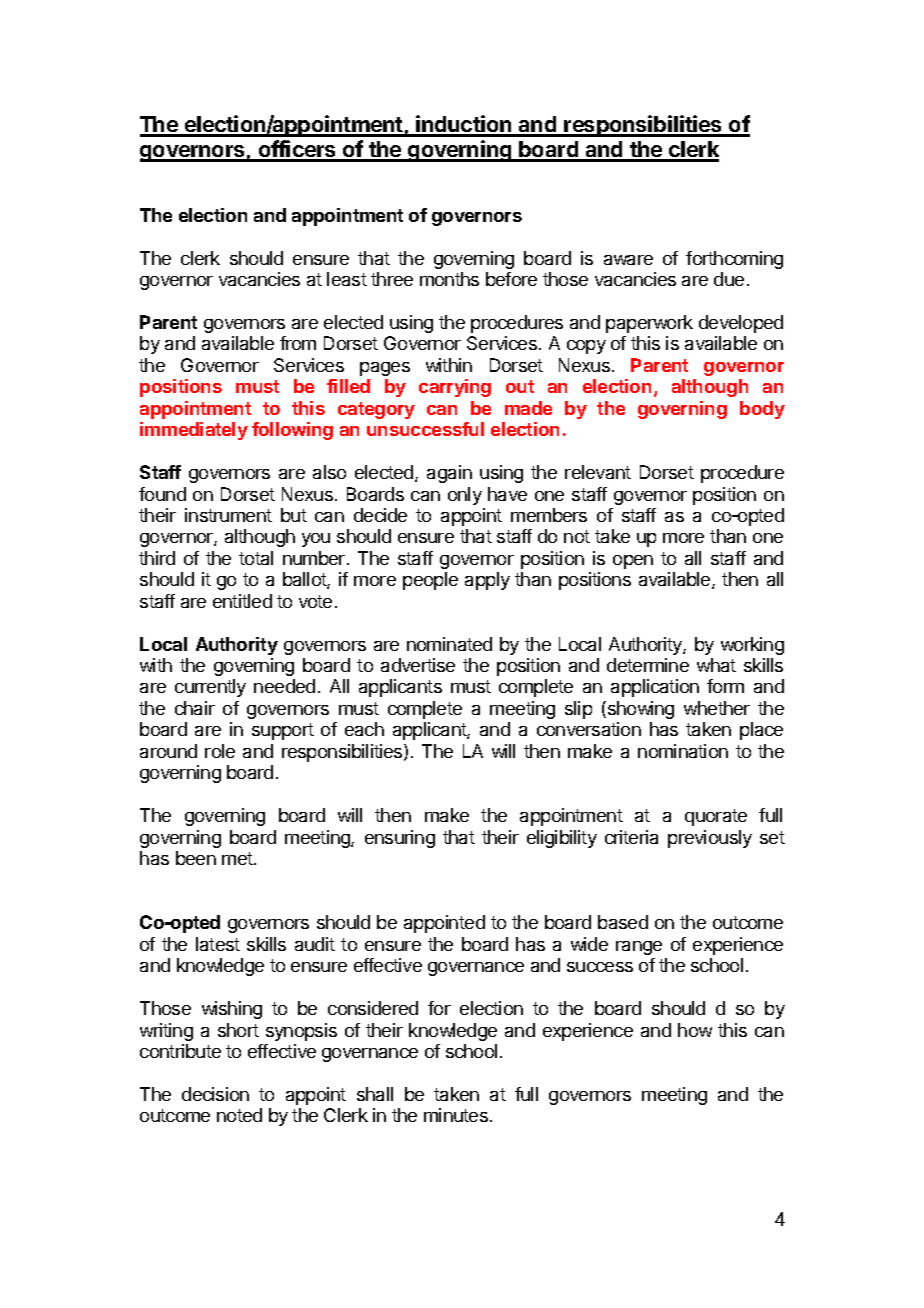 Image resolution: width=924 pixels, height=1308 pixels. I want to click on ensuring, so click(400, 839).
